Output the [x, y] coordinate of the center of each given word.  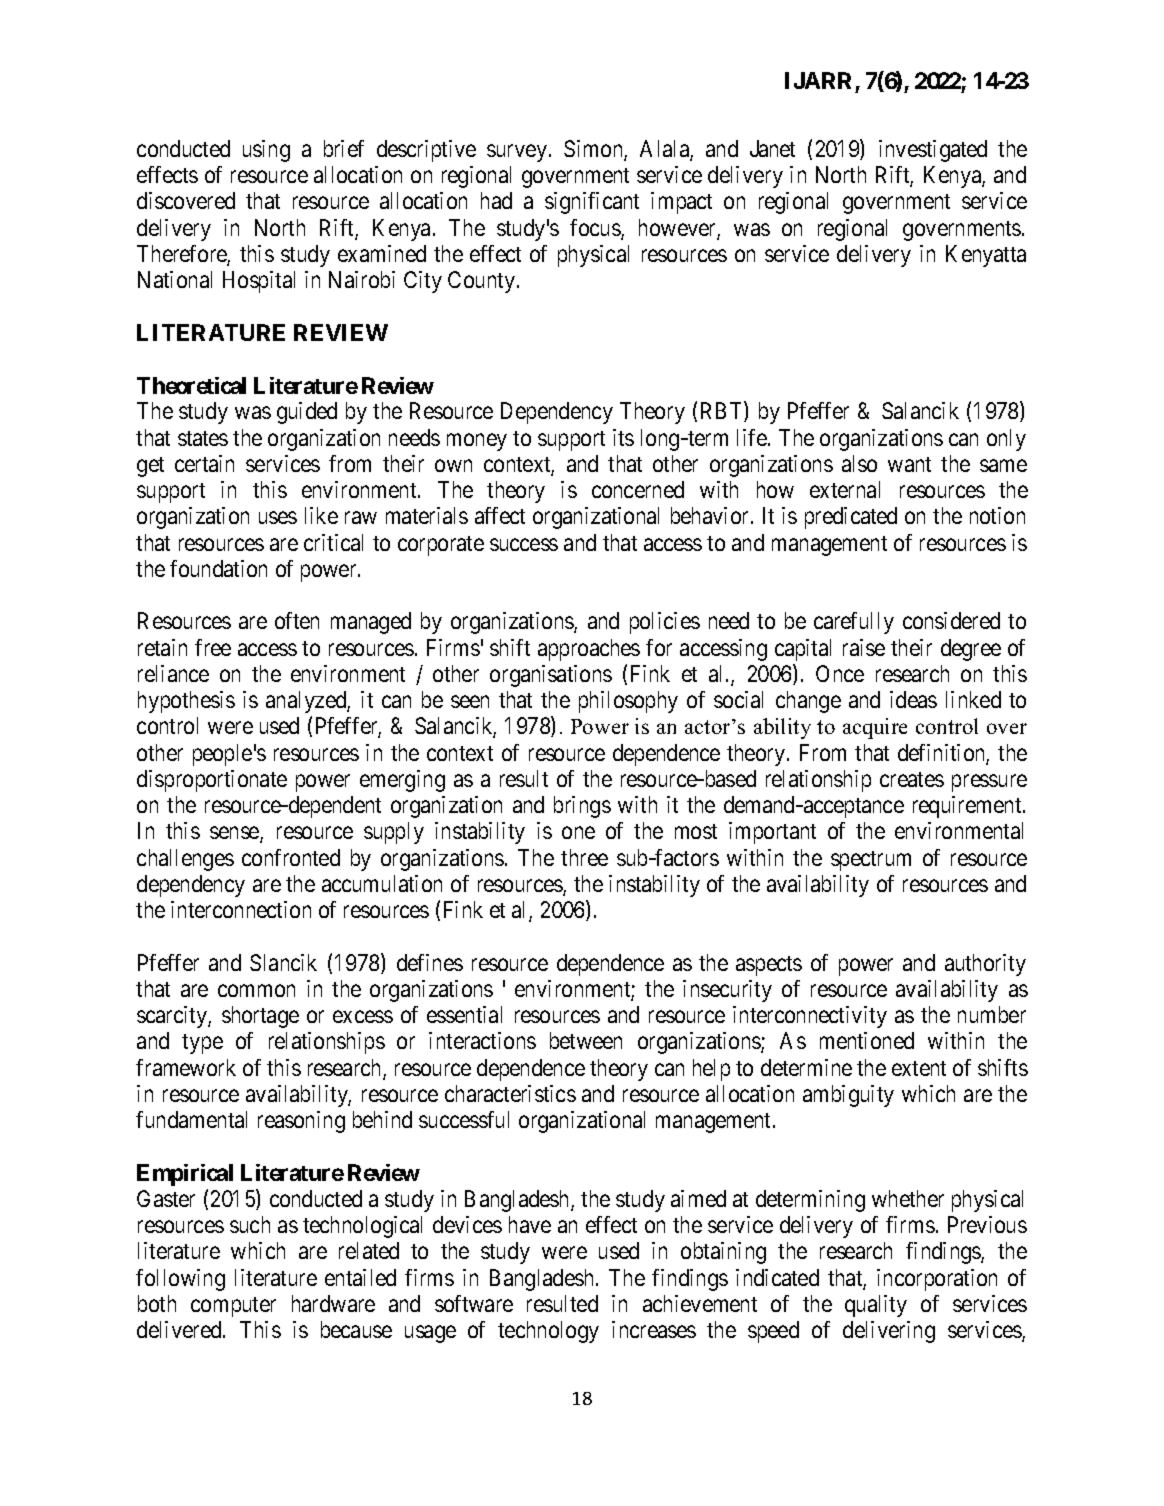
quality [876, 1306]
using [266, 151]
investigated [933, 151]
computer [233, 1307]
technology [548, 1332]
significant [592, 203]
